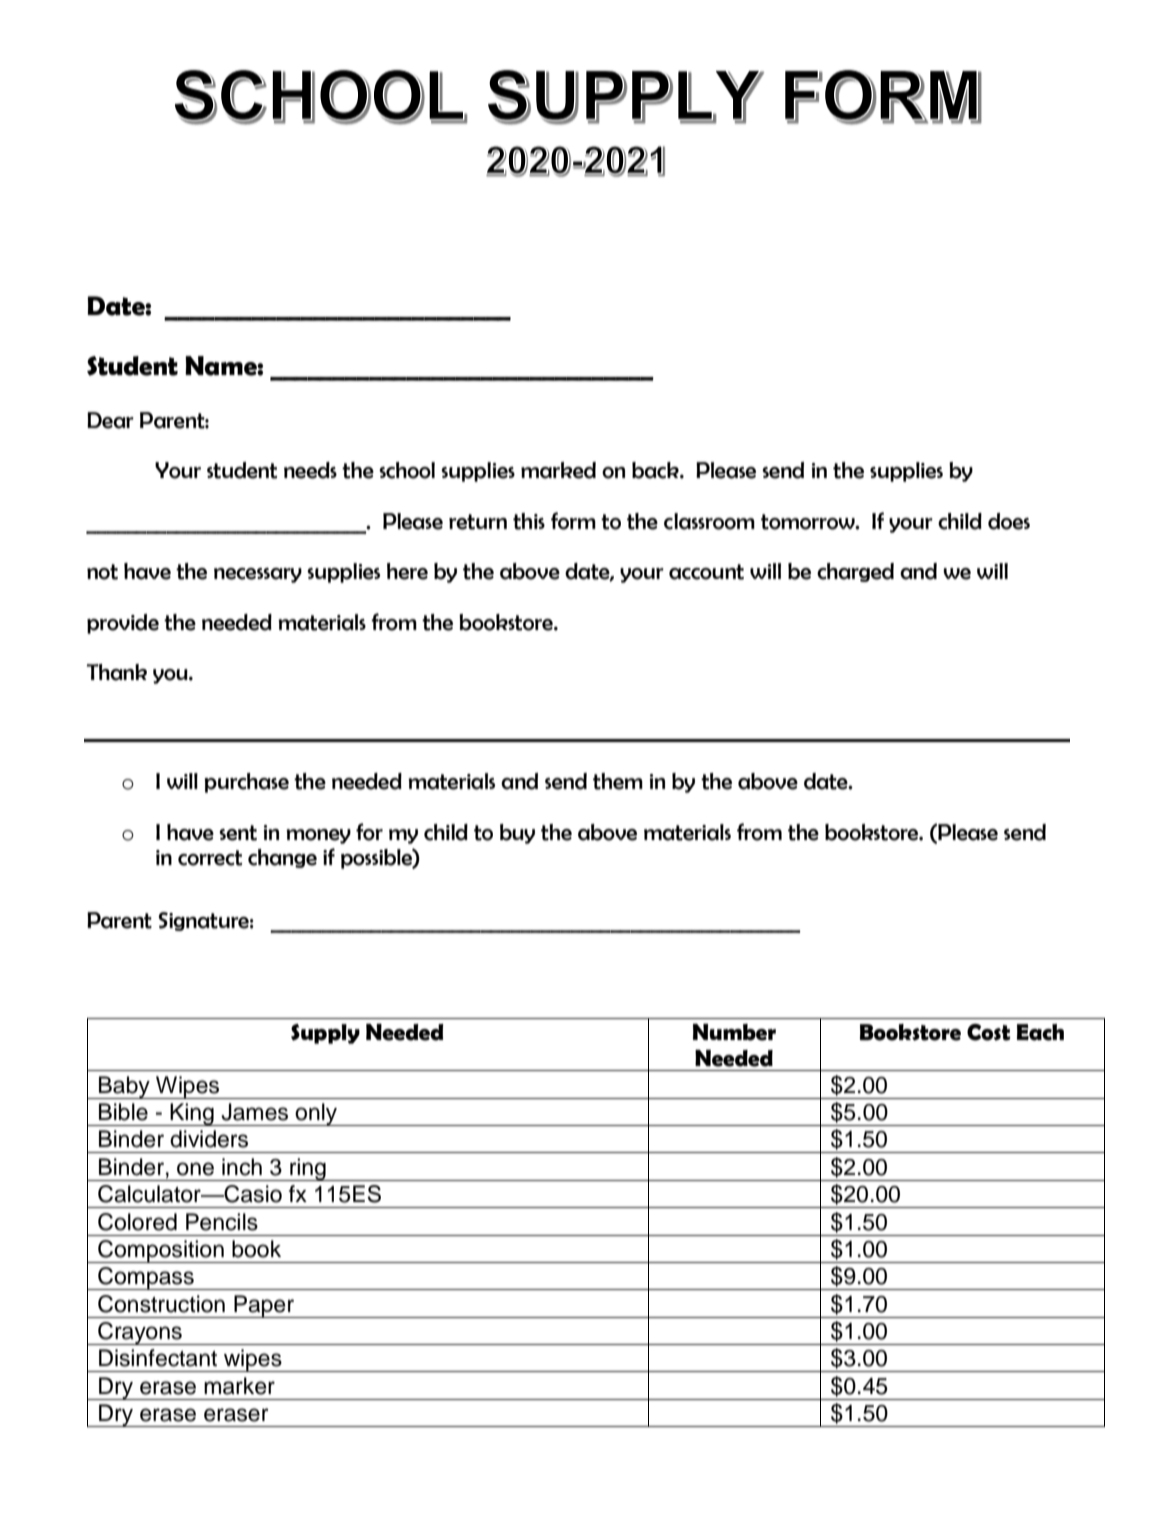 Image resolution: width=1170 pixels, height=1515 pixels. What do you see at coordinates (855, 572) in the screenshot?
I see `charged` at bounding box center [855, 572].
